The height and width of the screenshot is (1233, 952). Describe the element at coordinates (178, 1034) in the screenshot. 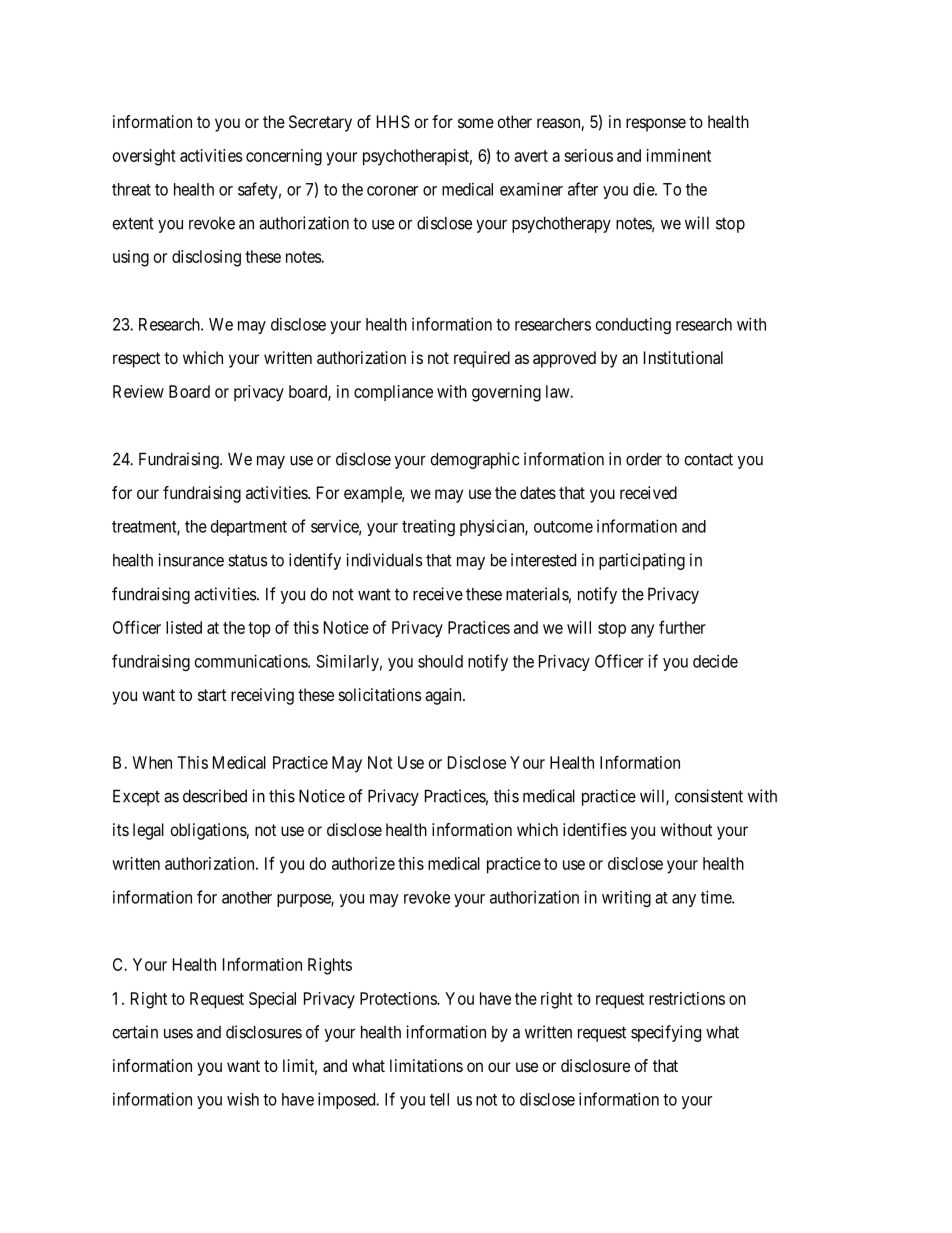

I see `uses` at that location.
